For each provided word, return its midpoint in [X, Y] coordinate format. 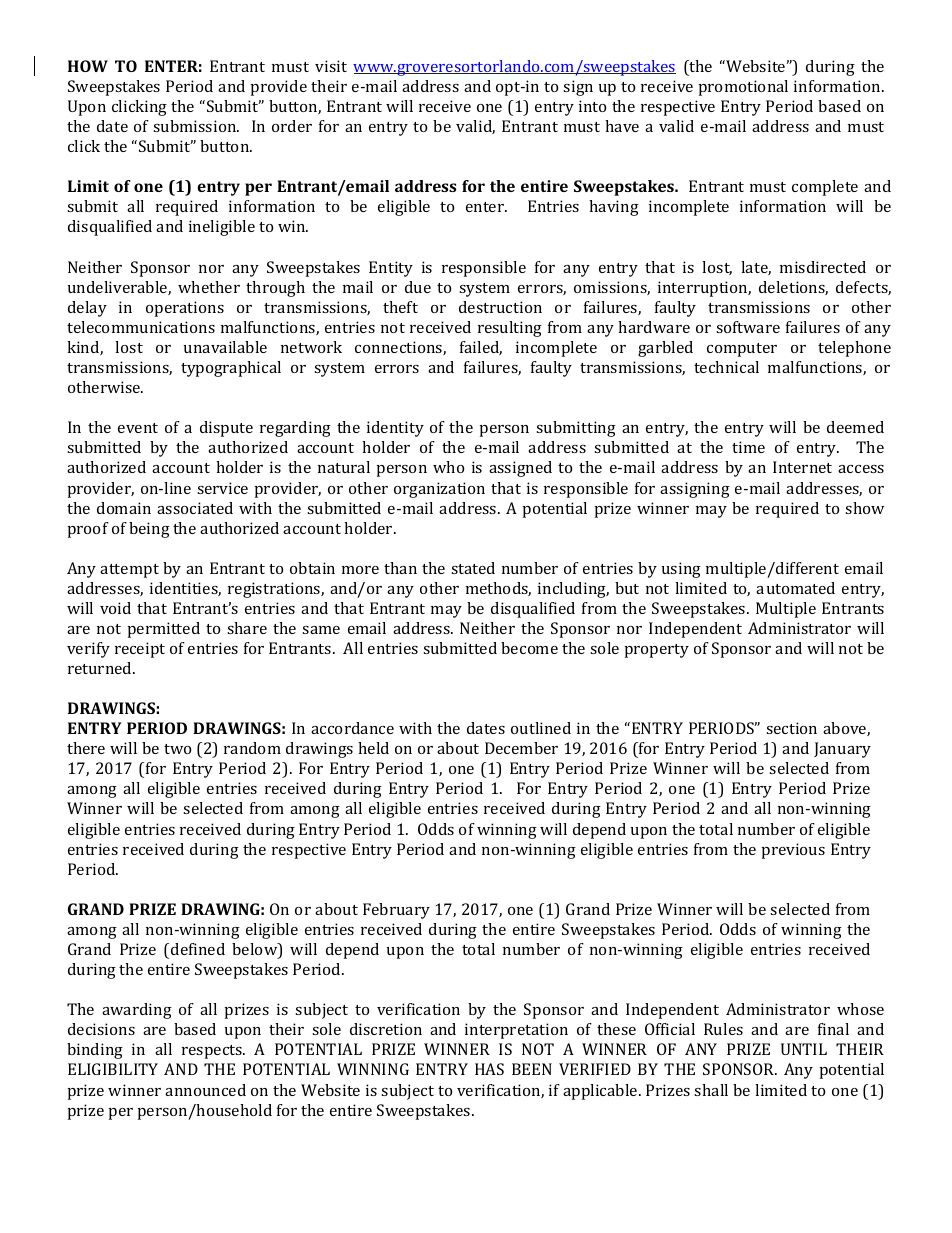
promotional [743, 88]
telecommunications [141, 327]
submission [196, 126]
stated [473, 568]
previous [793, 851]
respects [213, 1052]
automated [795, 588]
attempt [129, 571]
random [252, 748]
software [748, 327]
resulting [510, 329]
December [521, 748]
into [592, 106]
